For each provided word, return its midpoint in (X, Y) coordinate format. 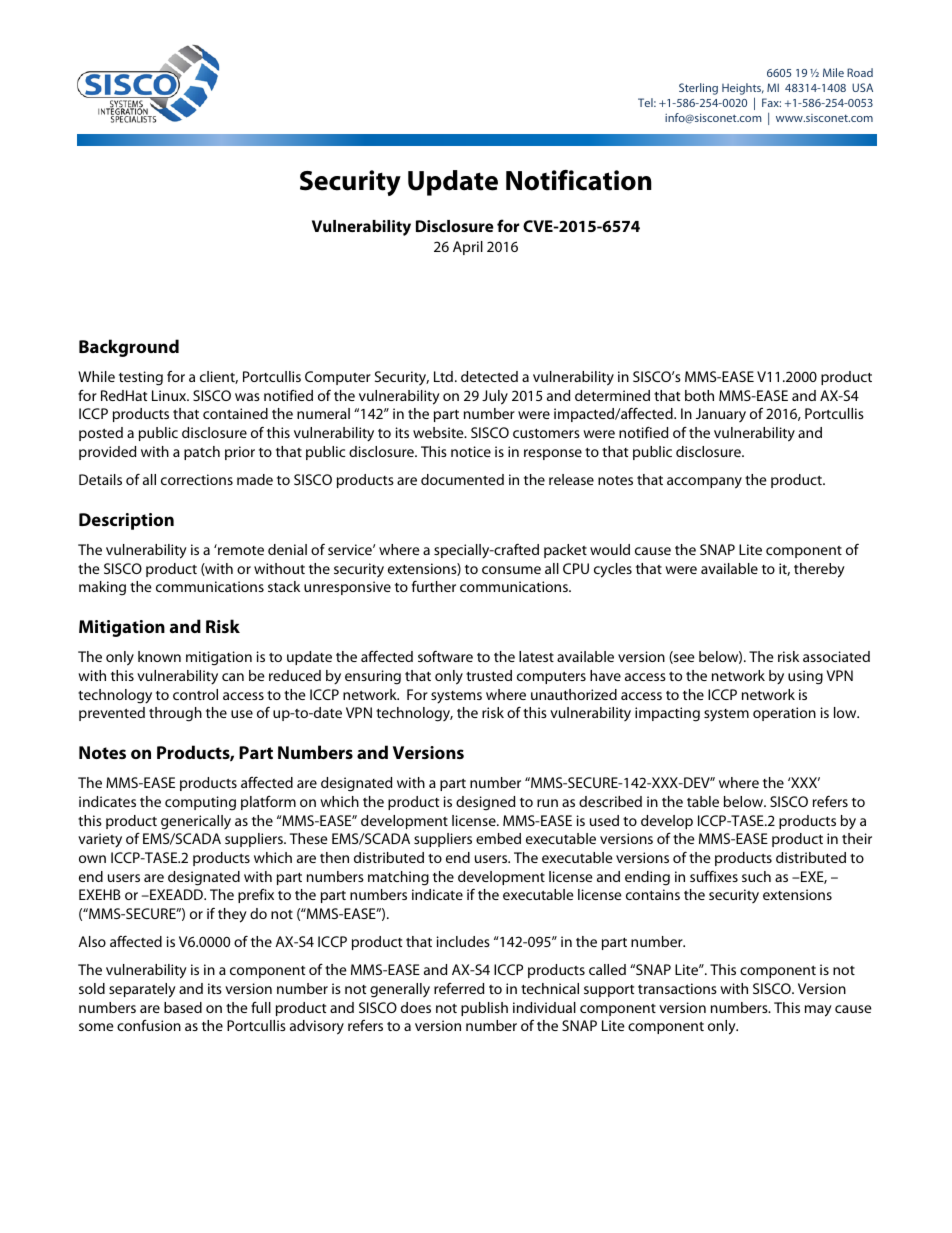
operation (784, 714)
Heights (743, 89)
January (721, 415)
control (195, 694)
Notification (579, 180)
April (468, 248)
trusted (489, 675)
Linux (170, 395)
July (495, 397)
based (183, 1007)
